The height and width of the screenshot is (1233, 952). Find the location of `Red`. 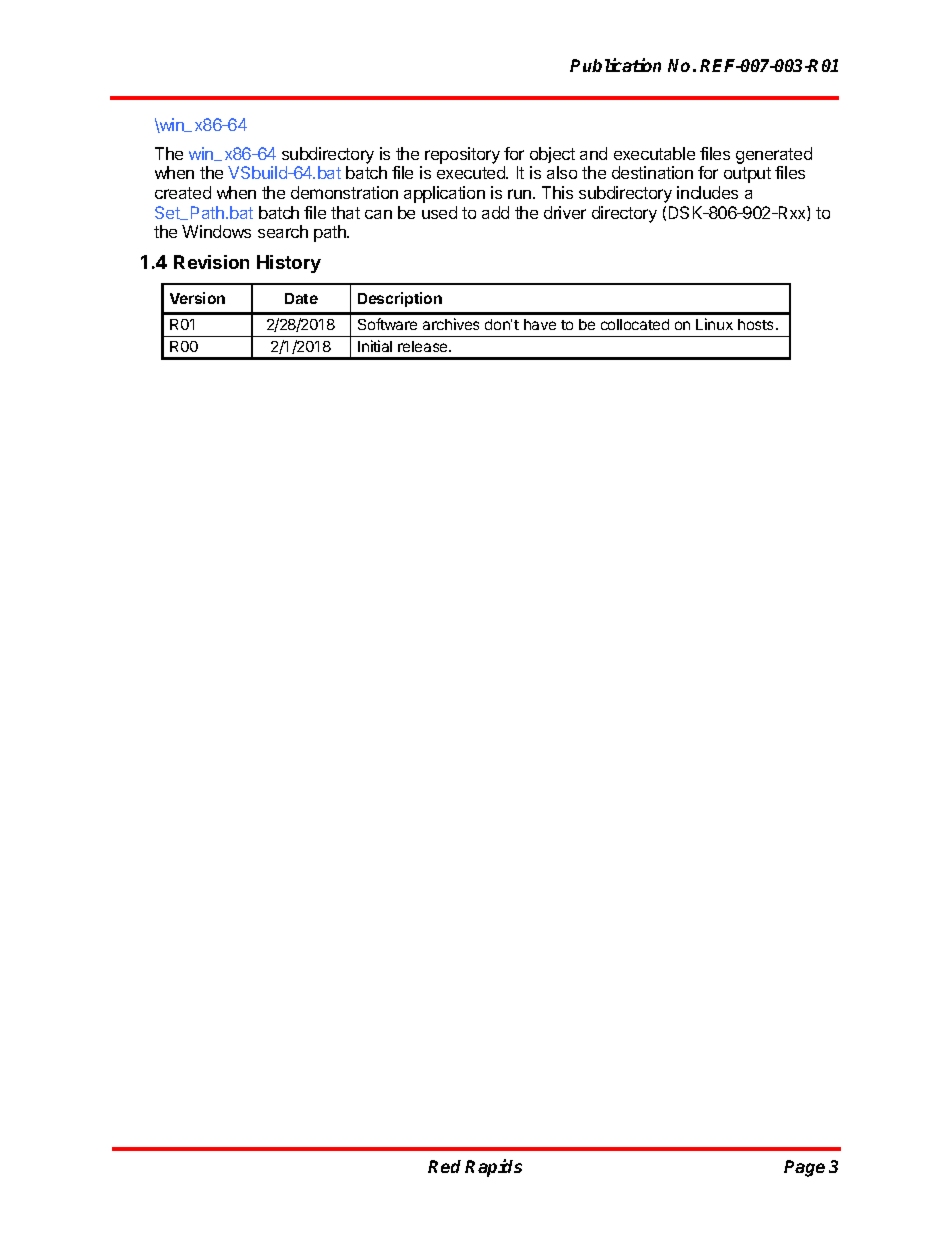

Red is located at coordinates (444, 1166).
